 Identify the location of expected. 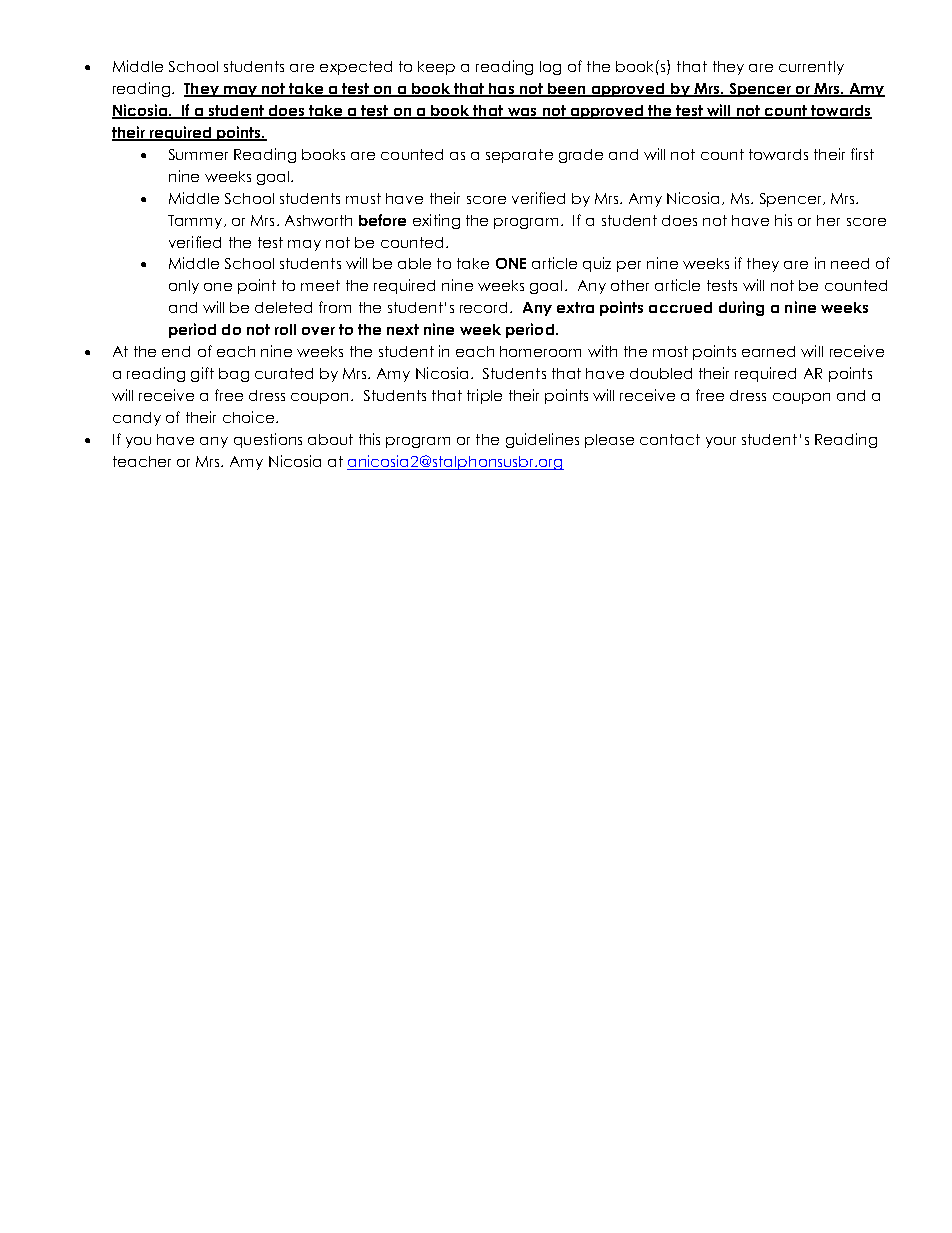
(356, 68).
